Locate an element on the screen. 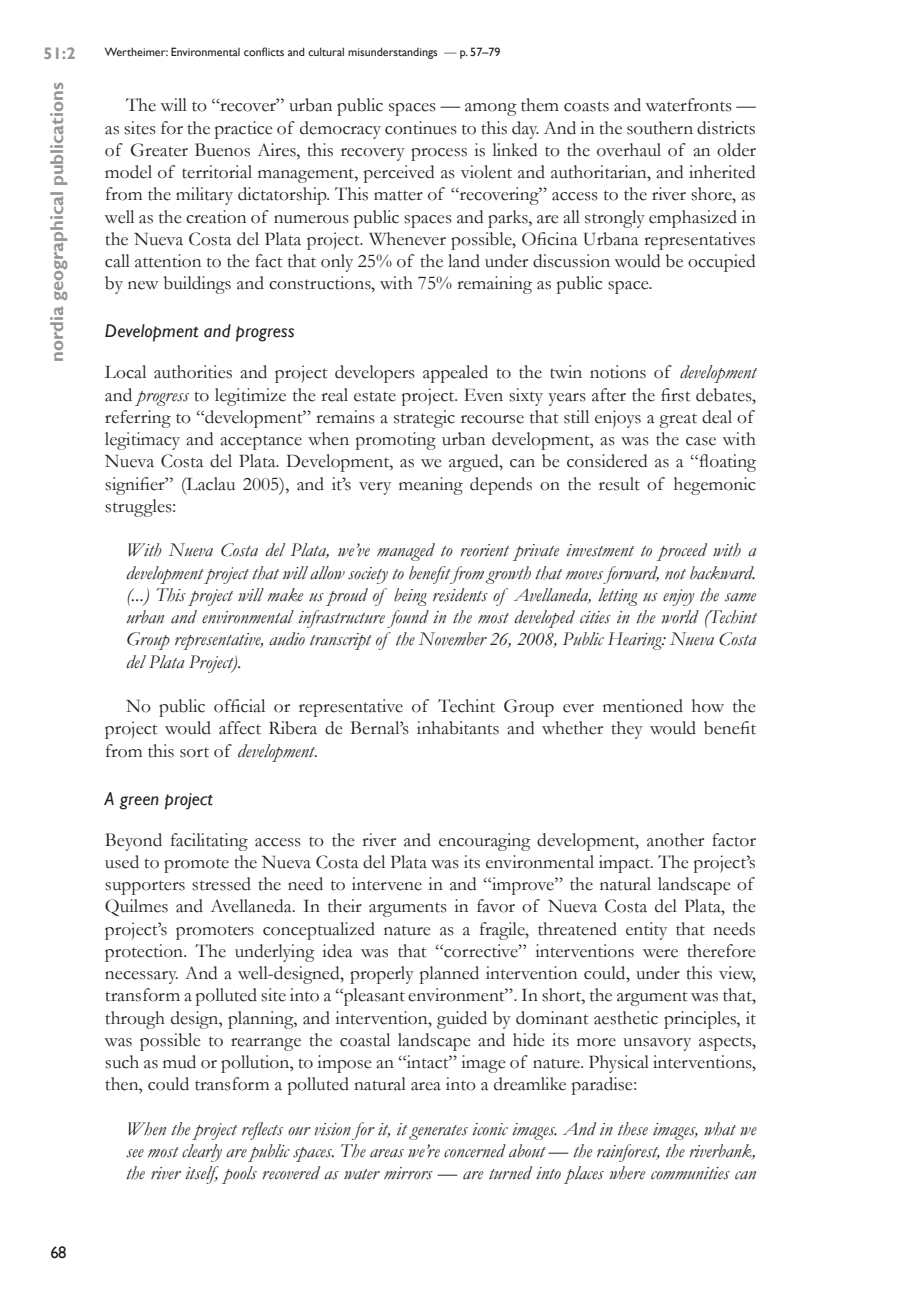 The image size is (924, 1314). continues is located at coordinates (421, 128).
